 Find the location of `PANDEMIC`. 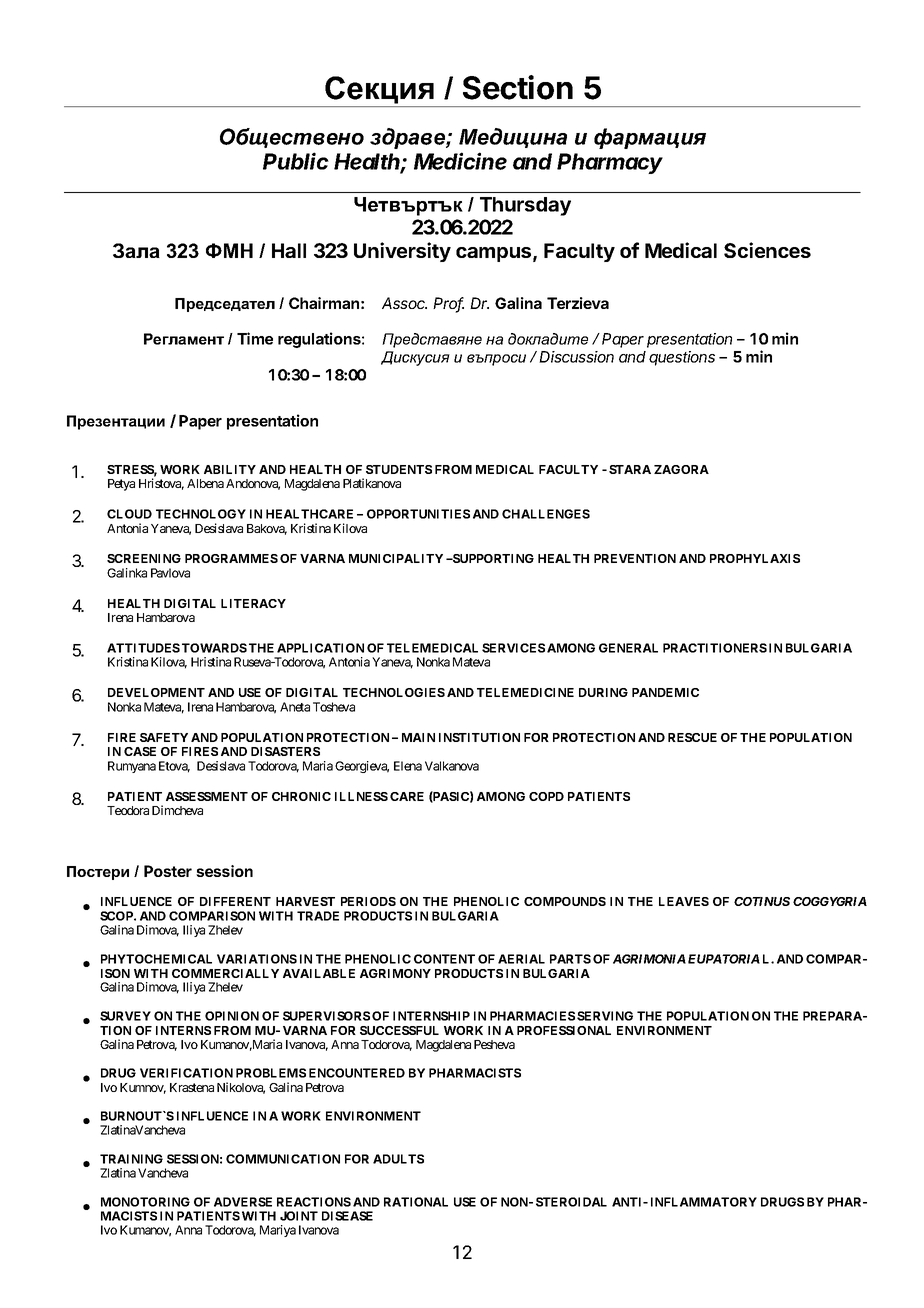

PANDEMIC is located at coordinates (665, 692).
